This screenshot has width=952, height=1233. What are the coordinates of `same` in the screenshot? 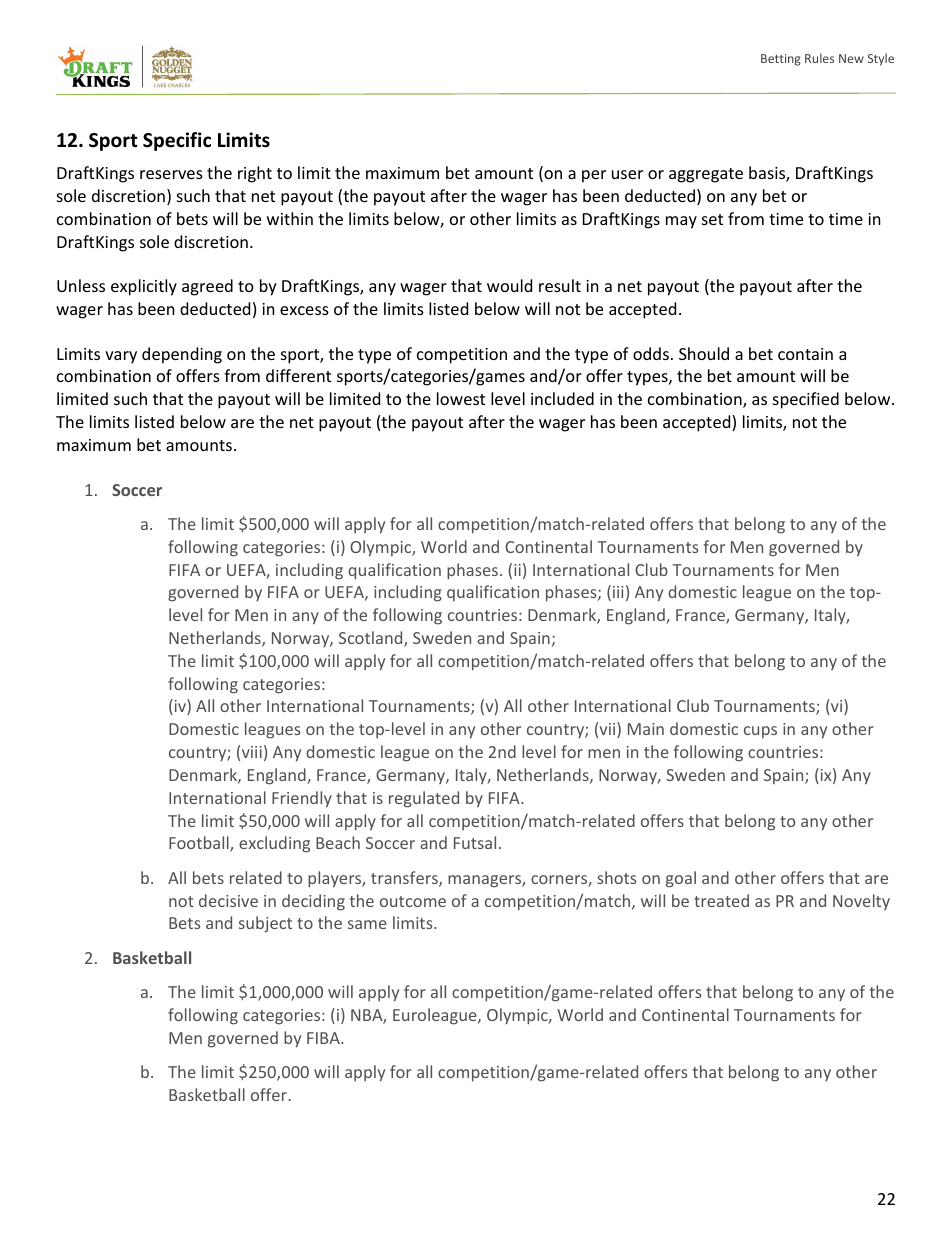 It's located at (367, 924).
